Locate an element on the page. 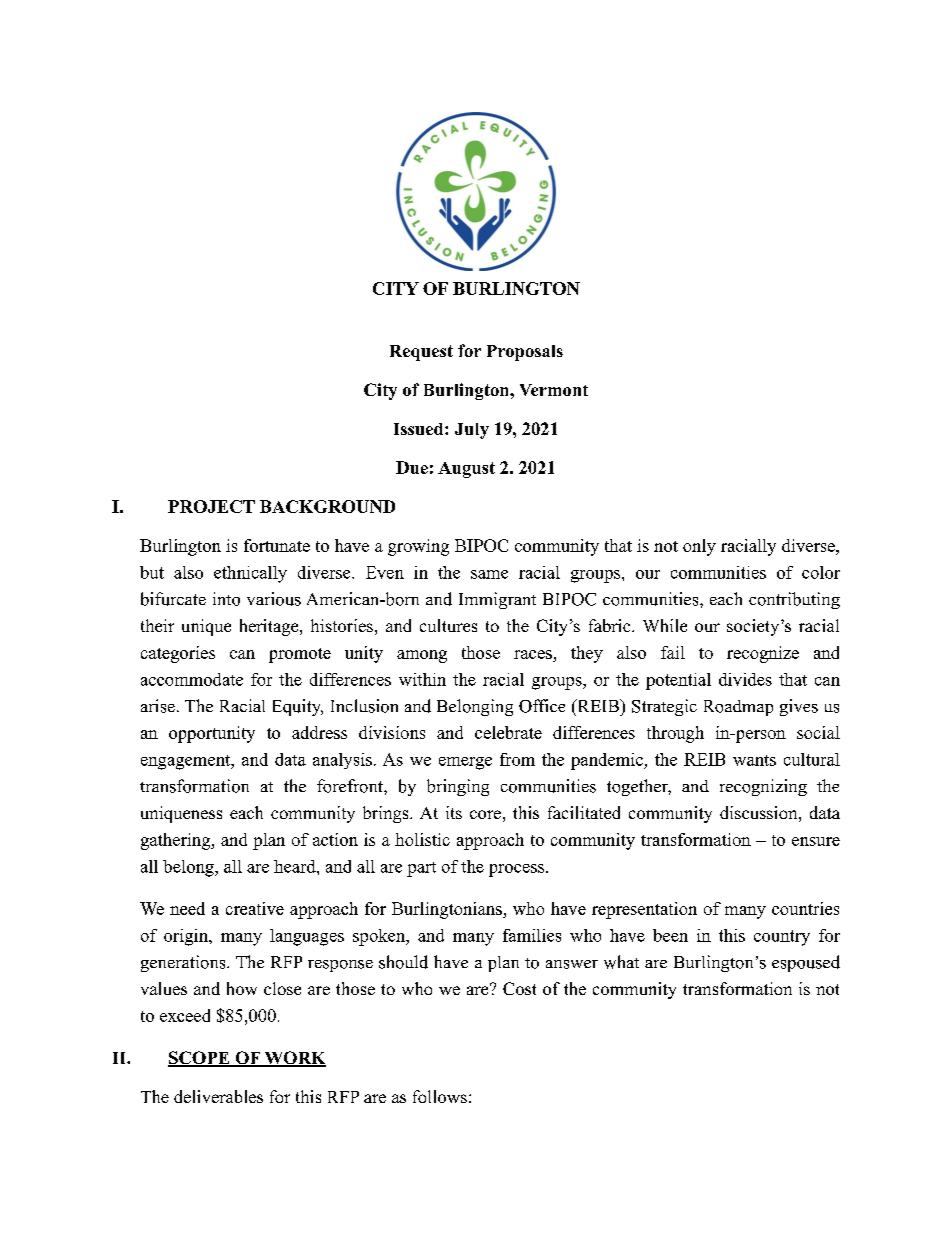 The image size is (952, 1233). Vermont is located at coordinates (554, 390).
